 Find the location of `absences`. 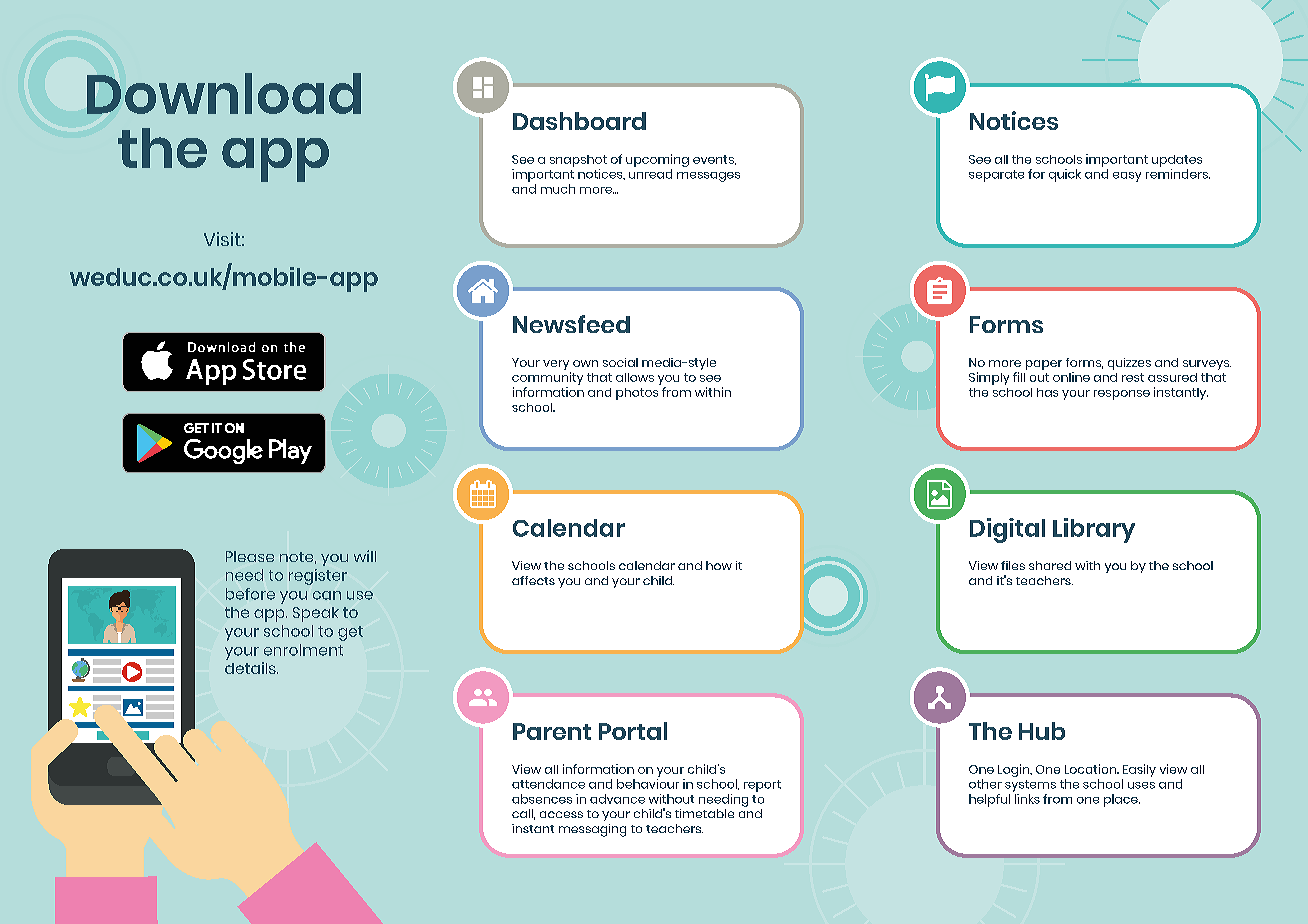

absences is located at coordinates (542, 799).
